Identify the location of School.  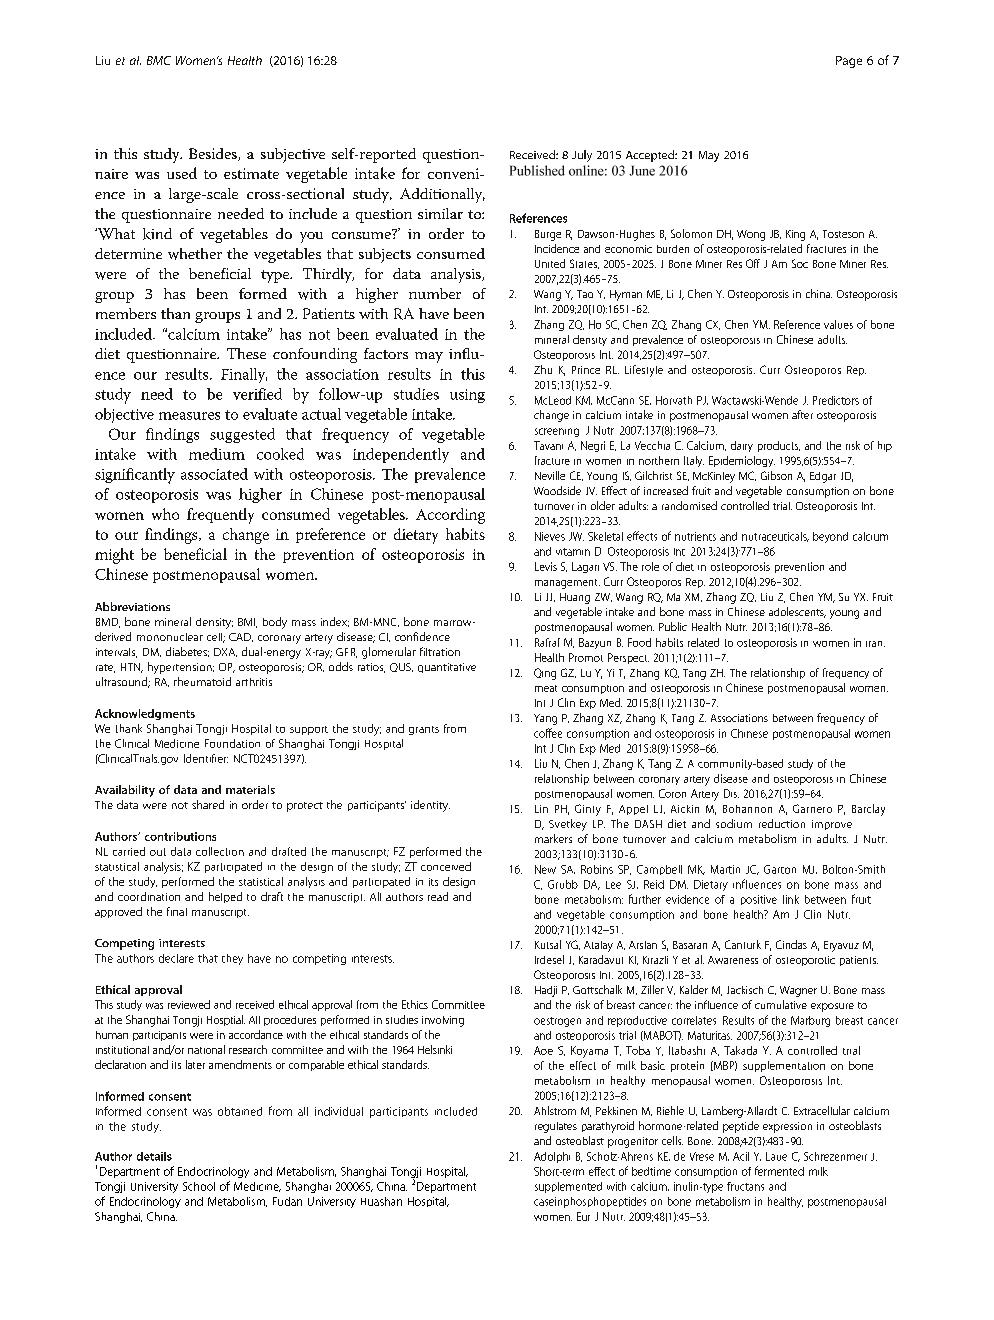
(199, 1186).
